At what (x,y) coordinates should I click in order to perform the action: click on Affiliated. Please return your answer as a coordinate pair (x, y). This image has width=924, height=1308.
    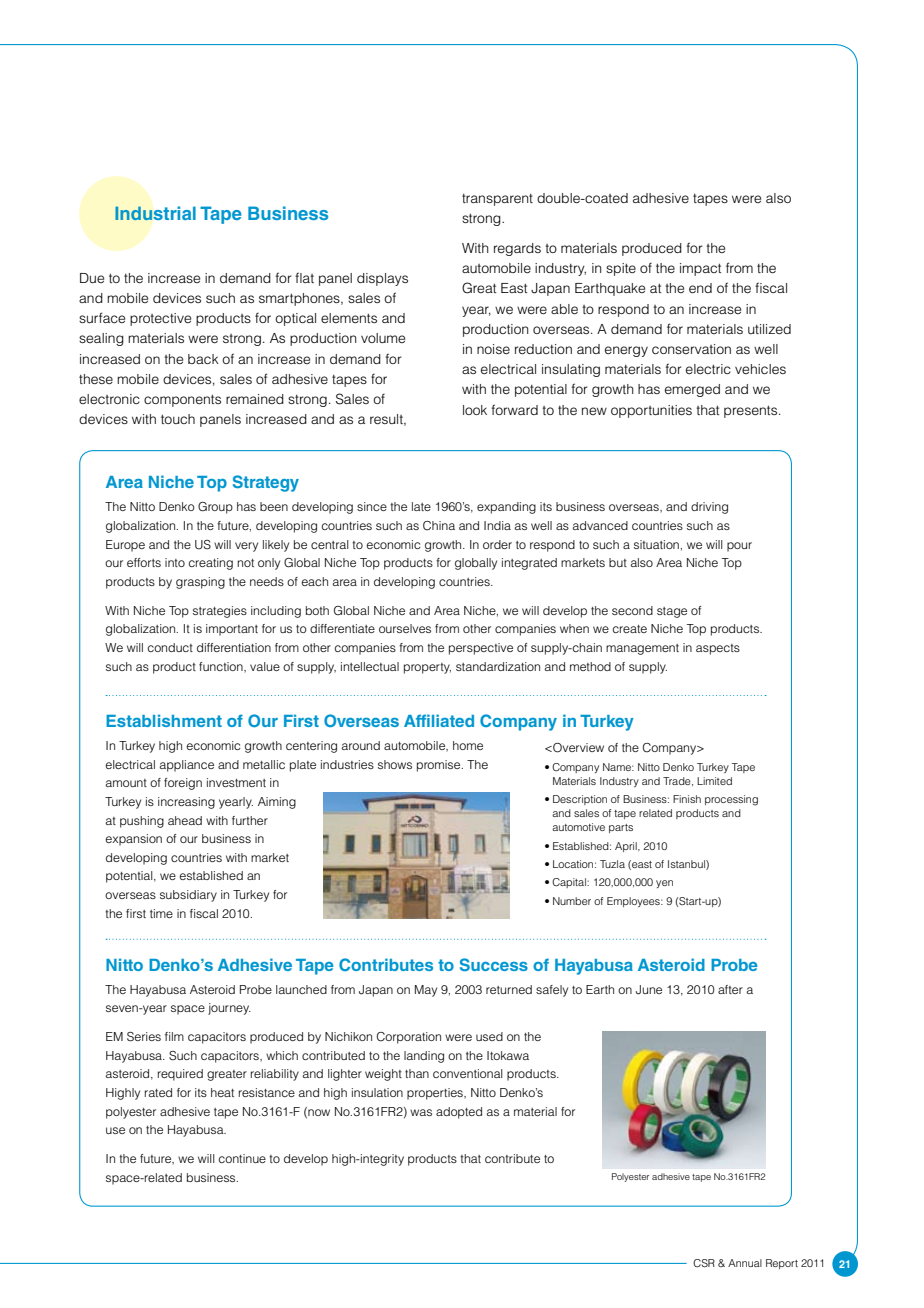
    Looking at the image, I should click on (439, 720).
